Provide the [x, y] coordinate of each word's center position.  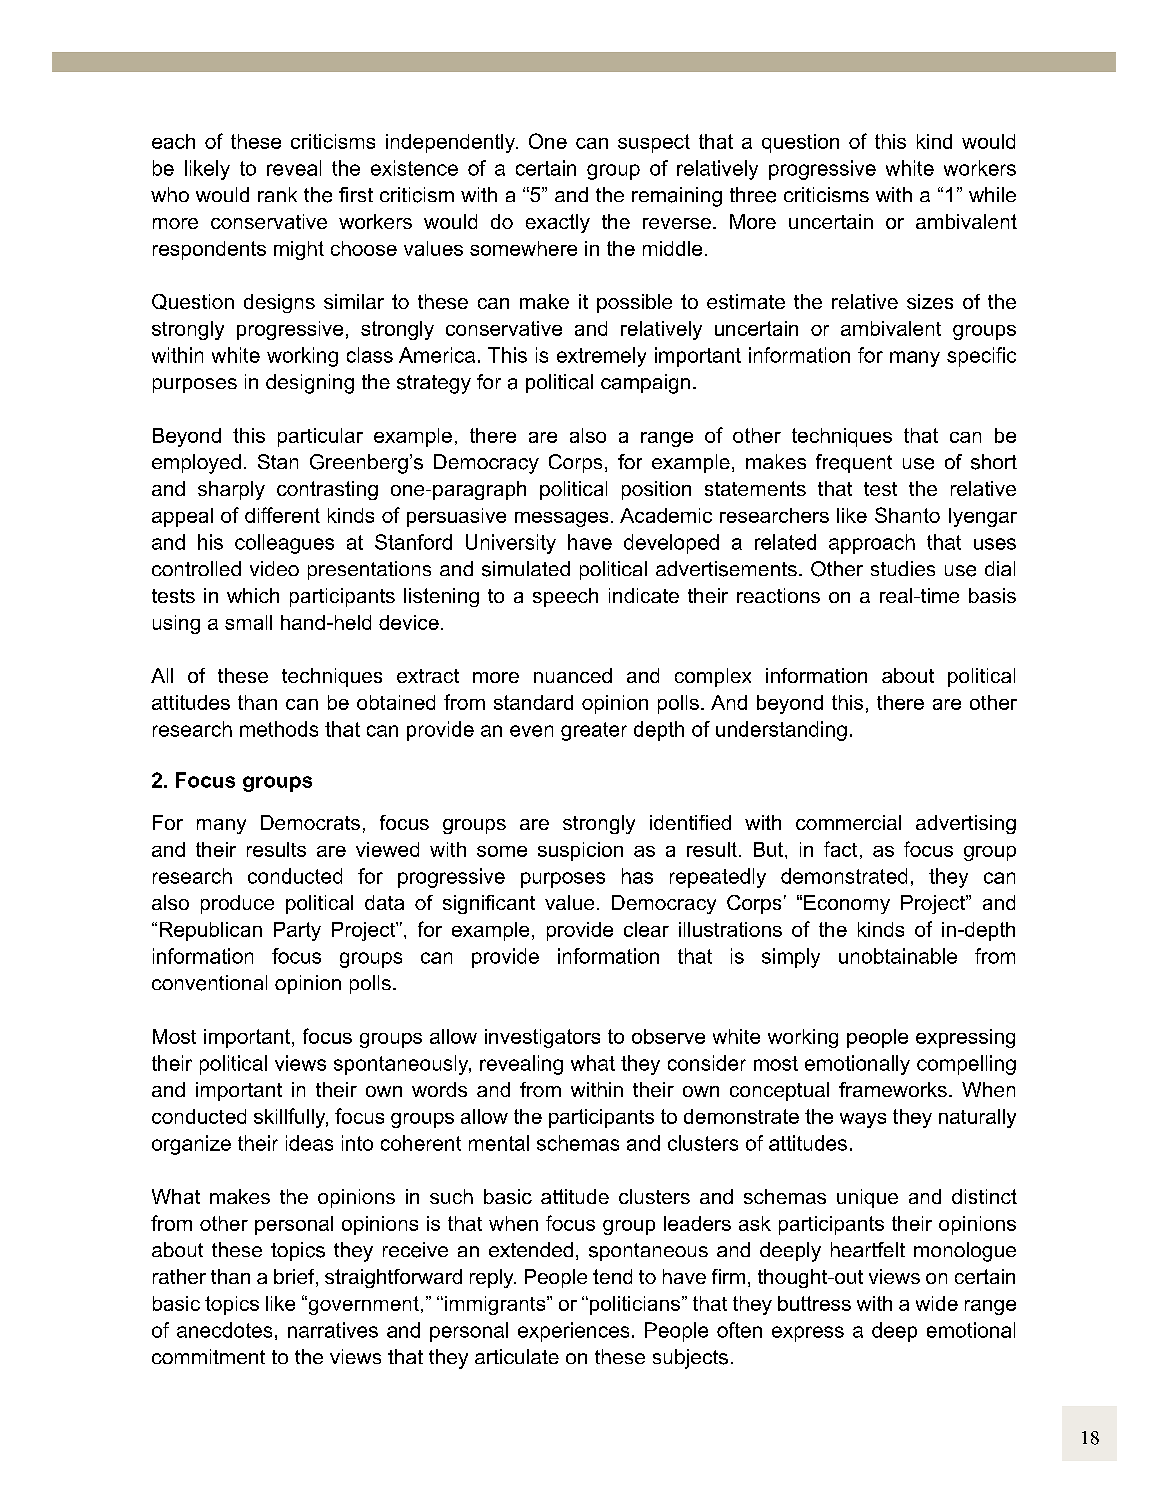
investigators [542, 1038]
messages [561, 519]
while [992, 194]
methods [279, 729]
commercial [848, 822]
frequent [854, 463]
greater [594, 731]
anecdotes [224, 1330]
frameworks [893, 1089]
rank [277, 194]
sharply [231, 490]
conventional [209, 983]
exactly [558, 223]
